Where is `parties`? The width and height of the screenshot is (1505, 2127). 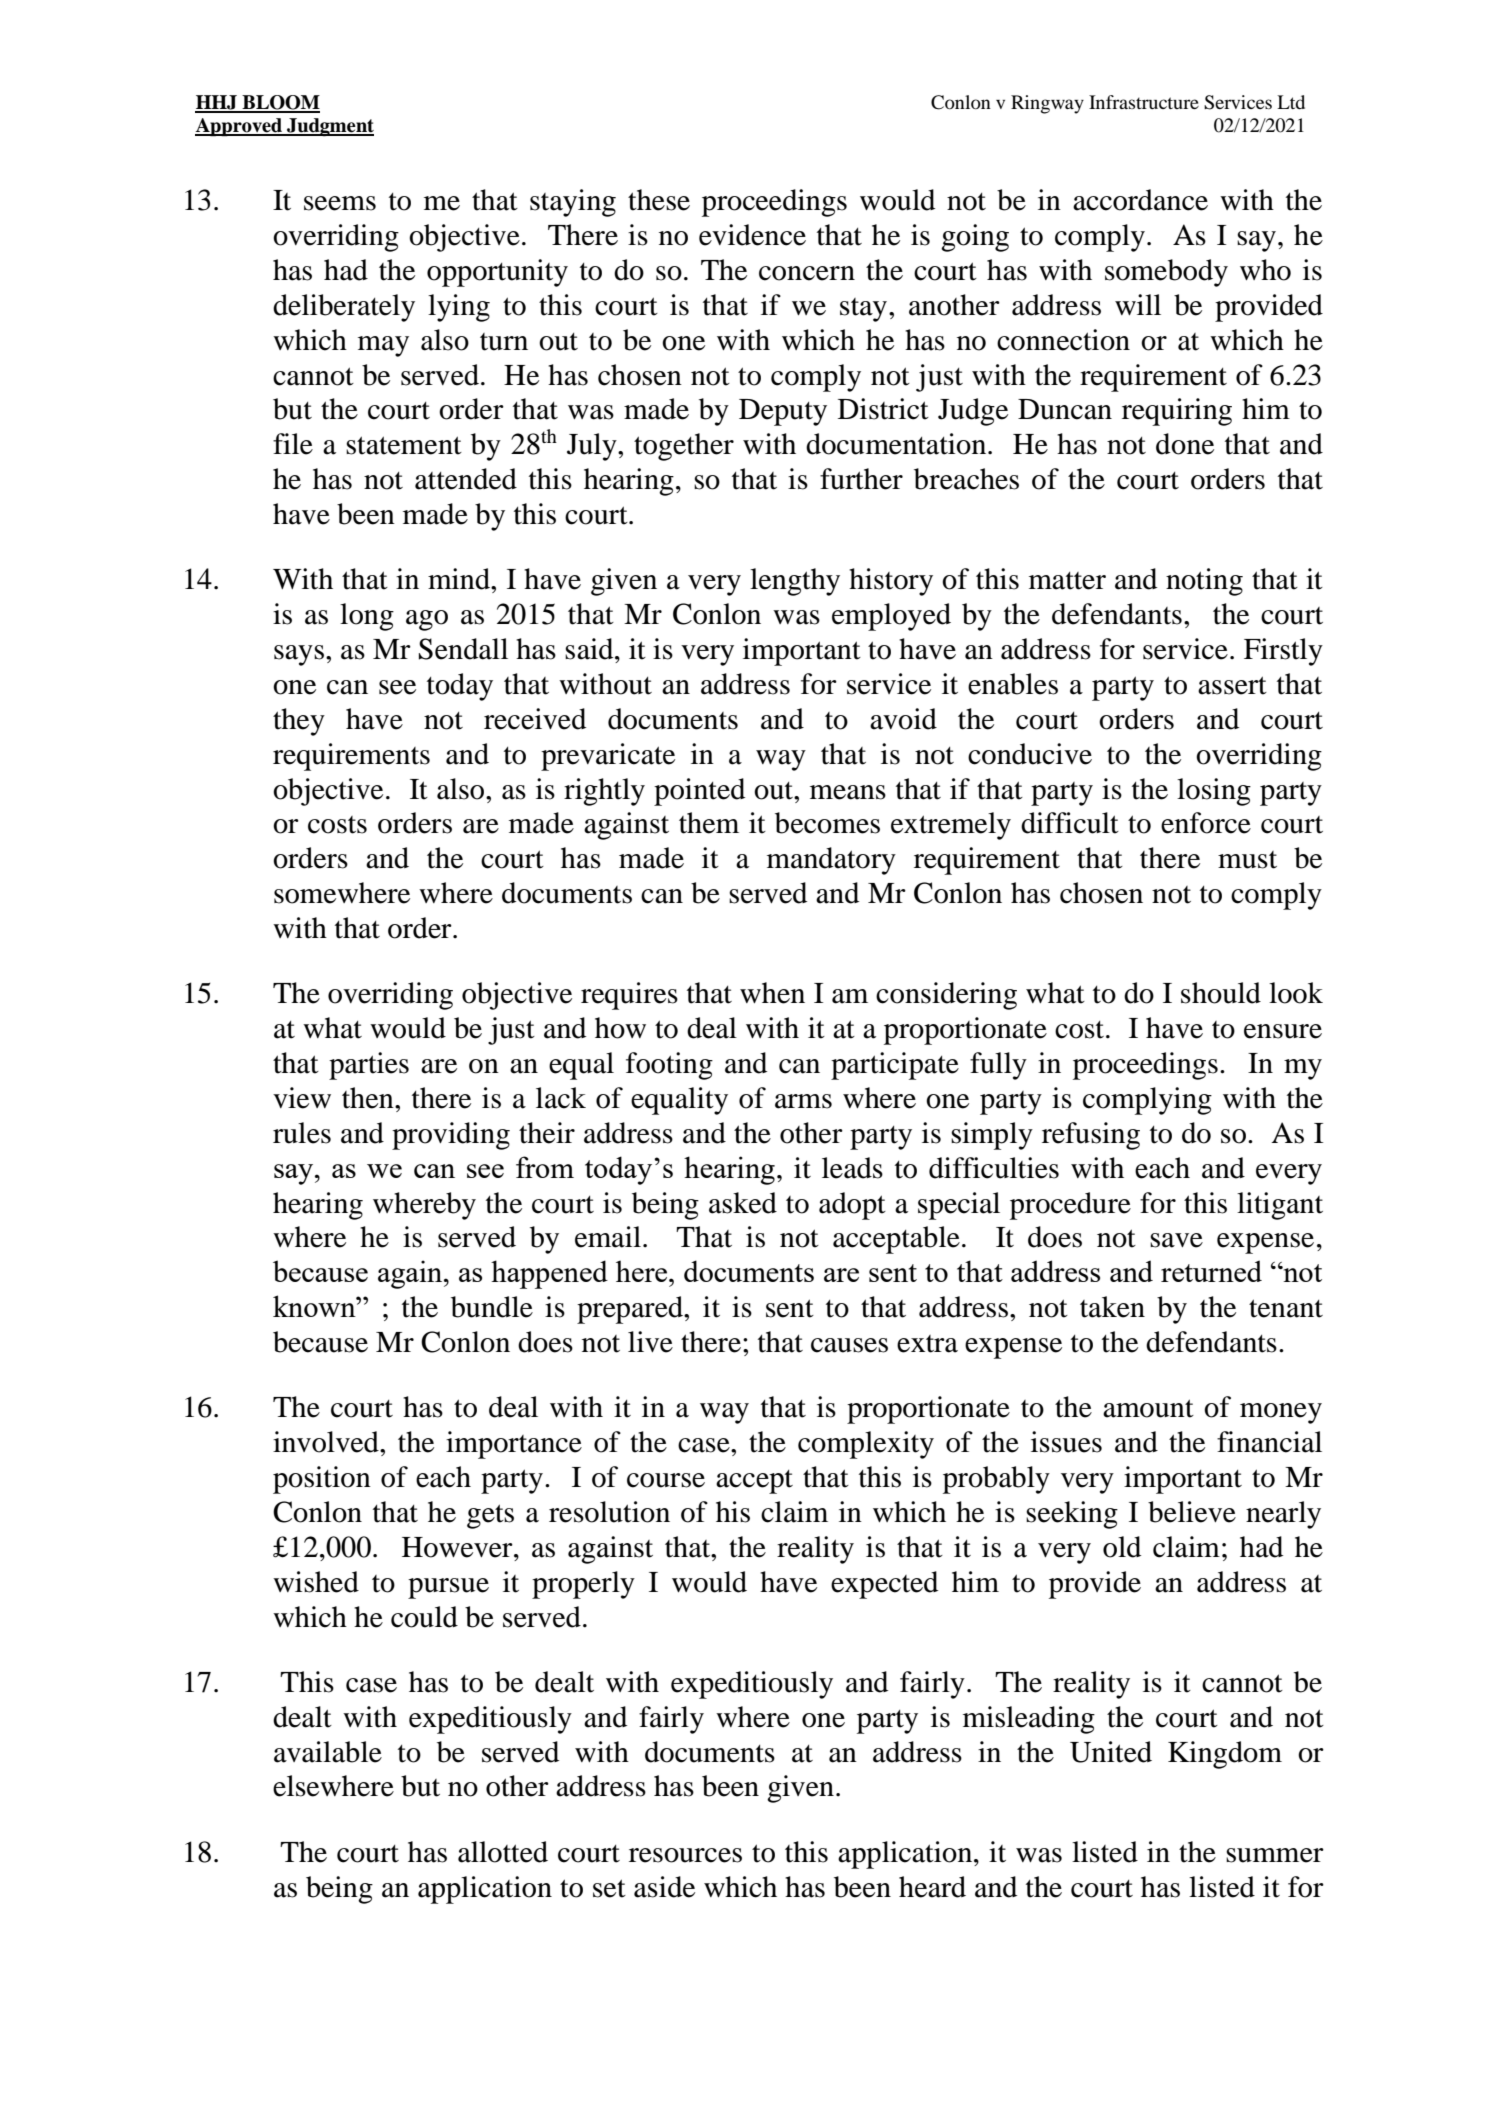
parties is located at coordinates (369, 1066).
